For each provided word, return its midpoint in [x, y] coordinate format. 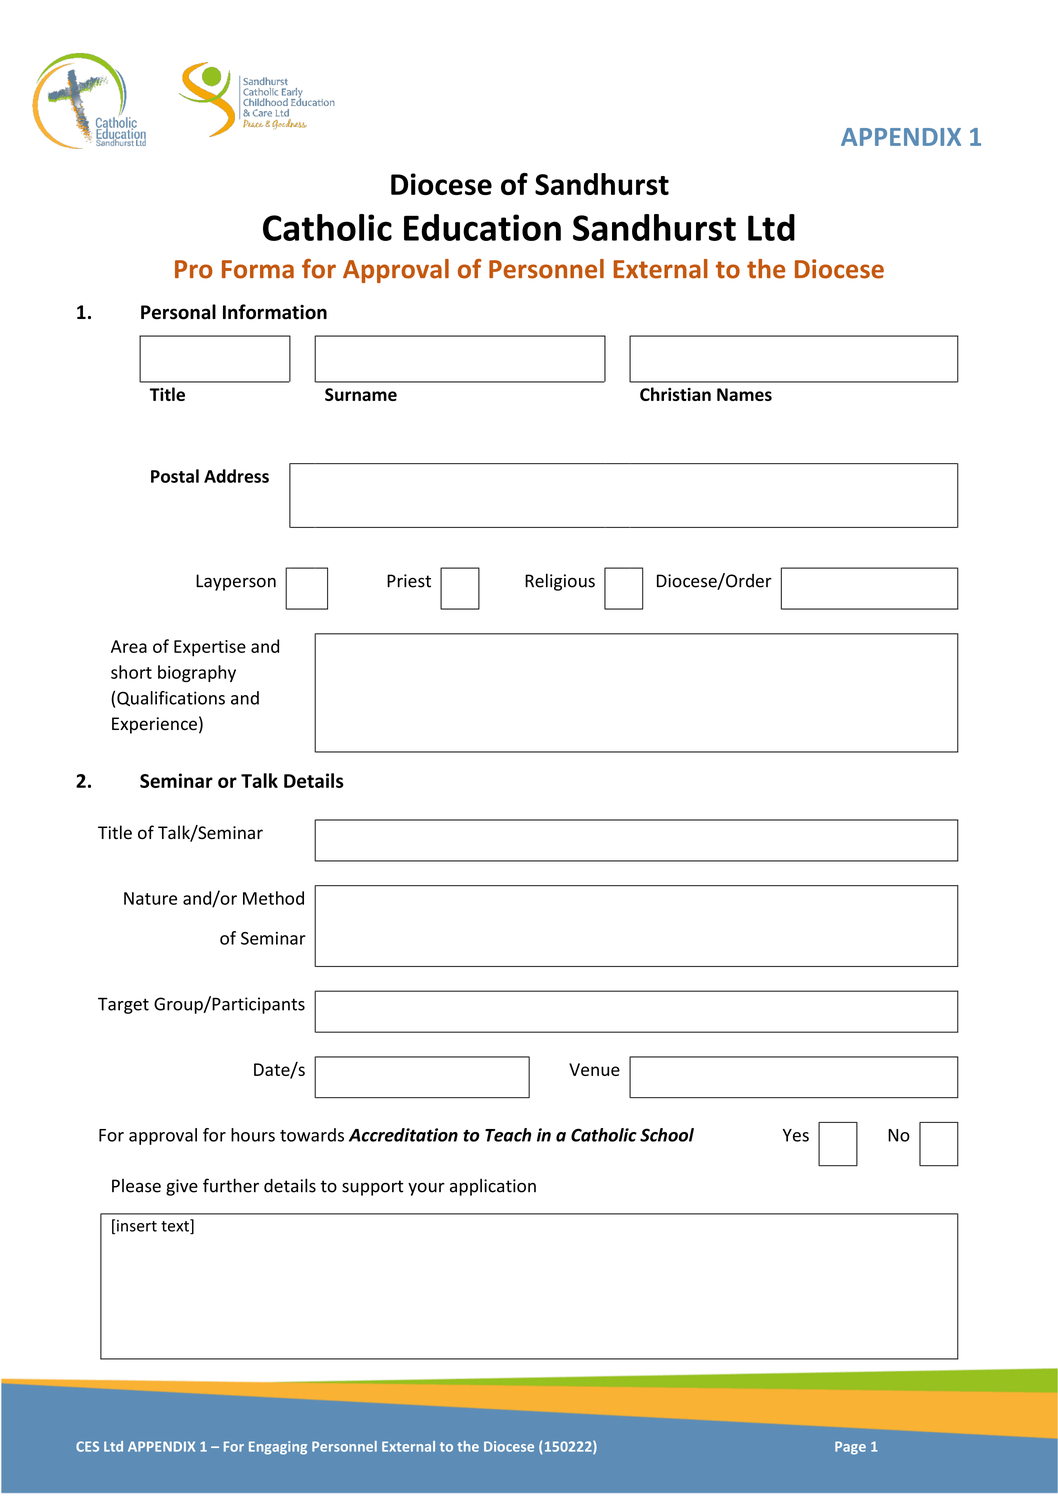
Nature [150, 898]
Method [273, 898]
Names [744, 394]
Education [482, 227]
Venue [594, 1069]
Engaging [278, 1448]
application [493, 1187]
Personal [178, 312]
